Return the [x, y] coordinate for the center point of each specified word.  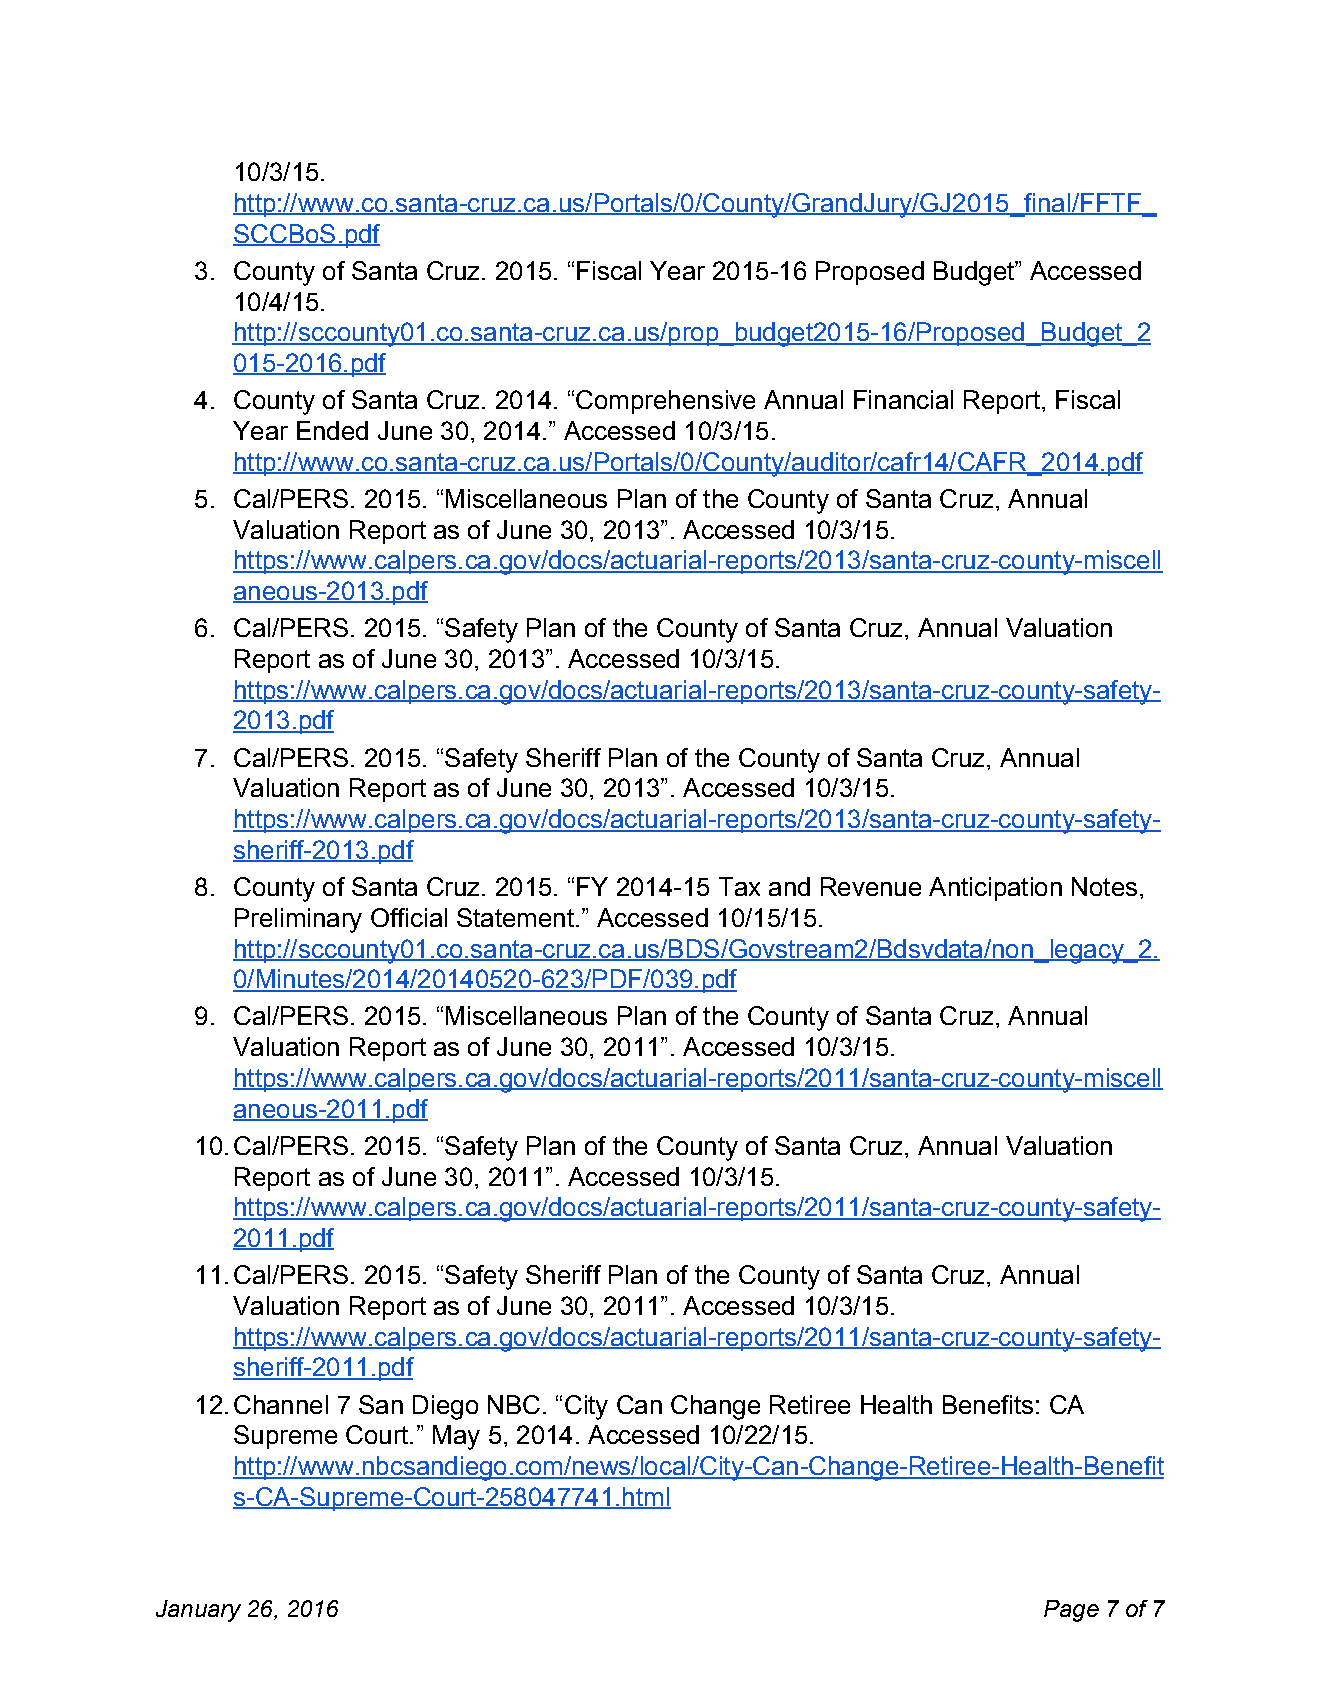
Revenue [871, 886]
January [198, 1611]
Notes [1104, 886]
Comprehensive [665, 402]
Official [409, 917]
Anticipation [995, 889]
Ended [332, 430]
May [456, 1437]
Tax [739, 886]
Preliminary [298, 920]
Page [1071, 1611]
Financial [903, 399]
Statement [515, 917]
